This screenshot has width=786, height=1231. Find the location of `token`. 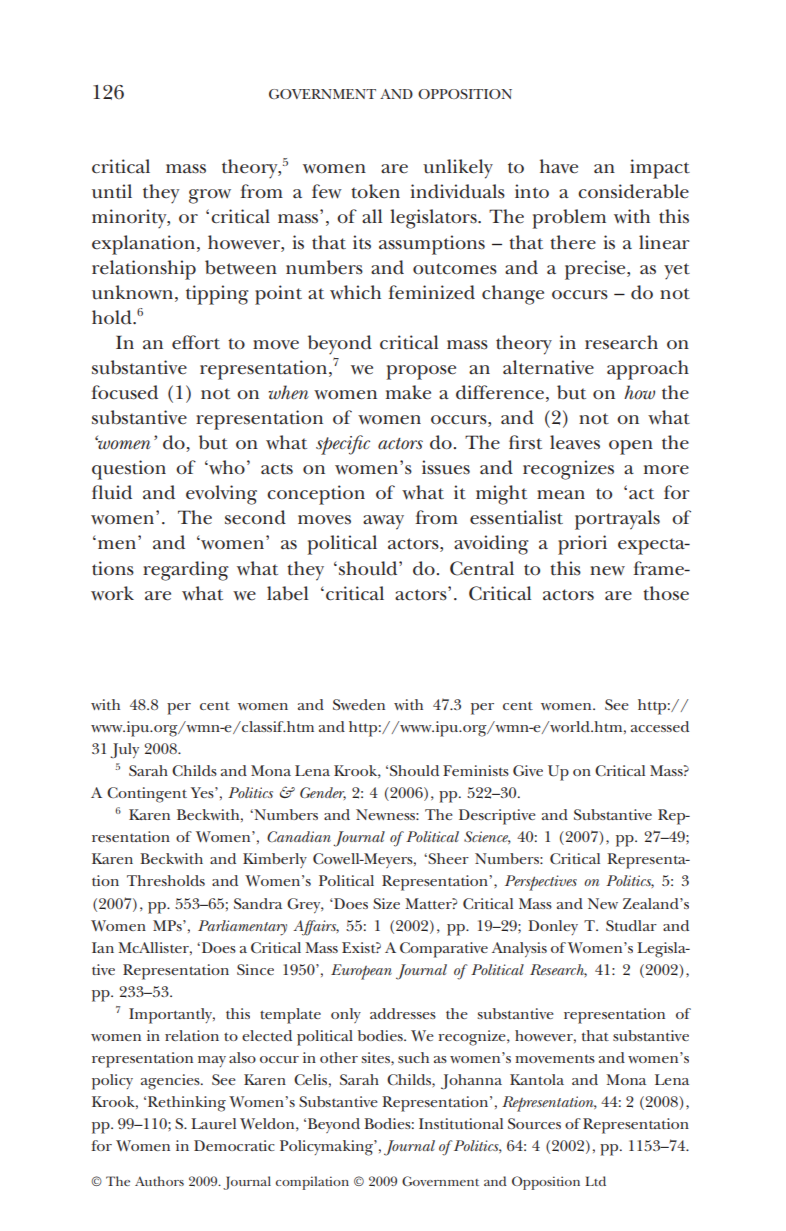

token is located at coordinates (375, 191).
